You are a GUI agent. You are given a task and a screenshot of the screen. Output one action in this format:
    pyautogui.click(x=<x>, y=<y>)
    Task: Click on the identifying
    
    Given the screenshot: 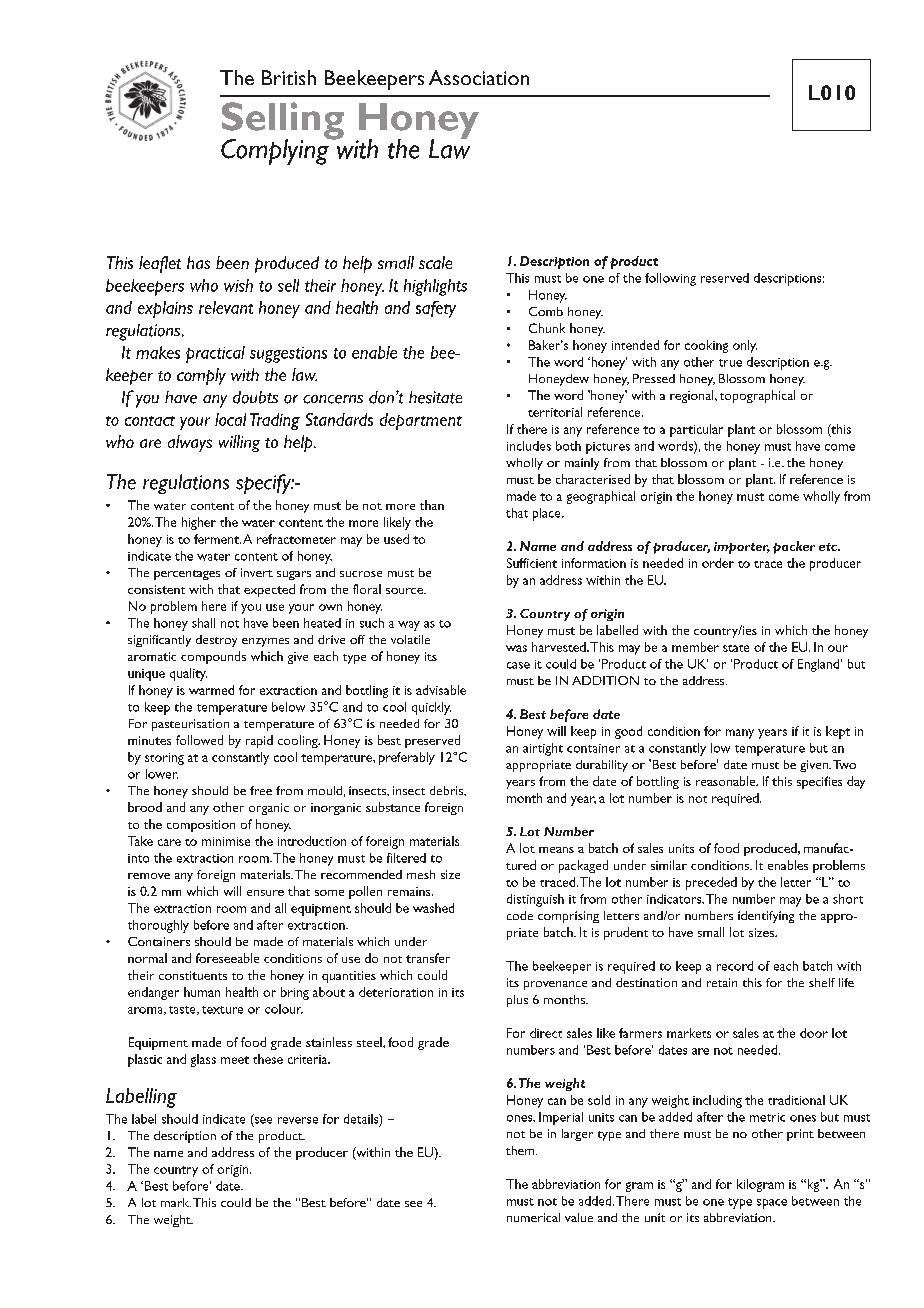 What is the action you would take?
    pyautogui.click(x=766, y=917)
